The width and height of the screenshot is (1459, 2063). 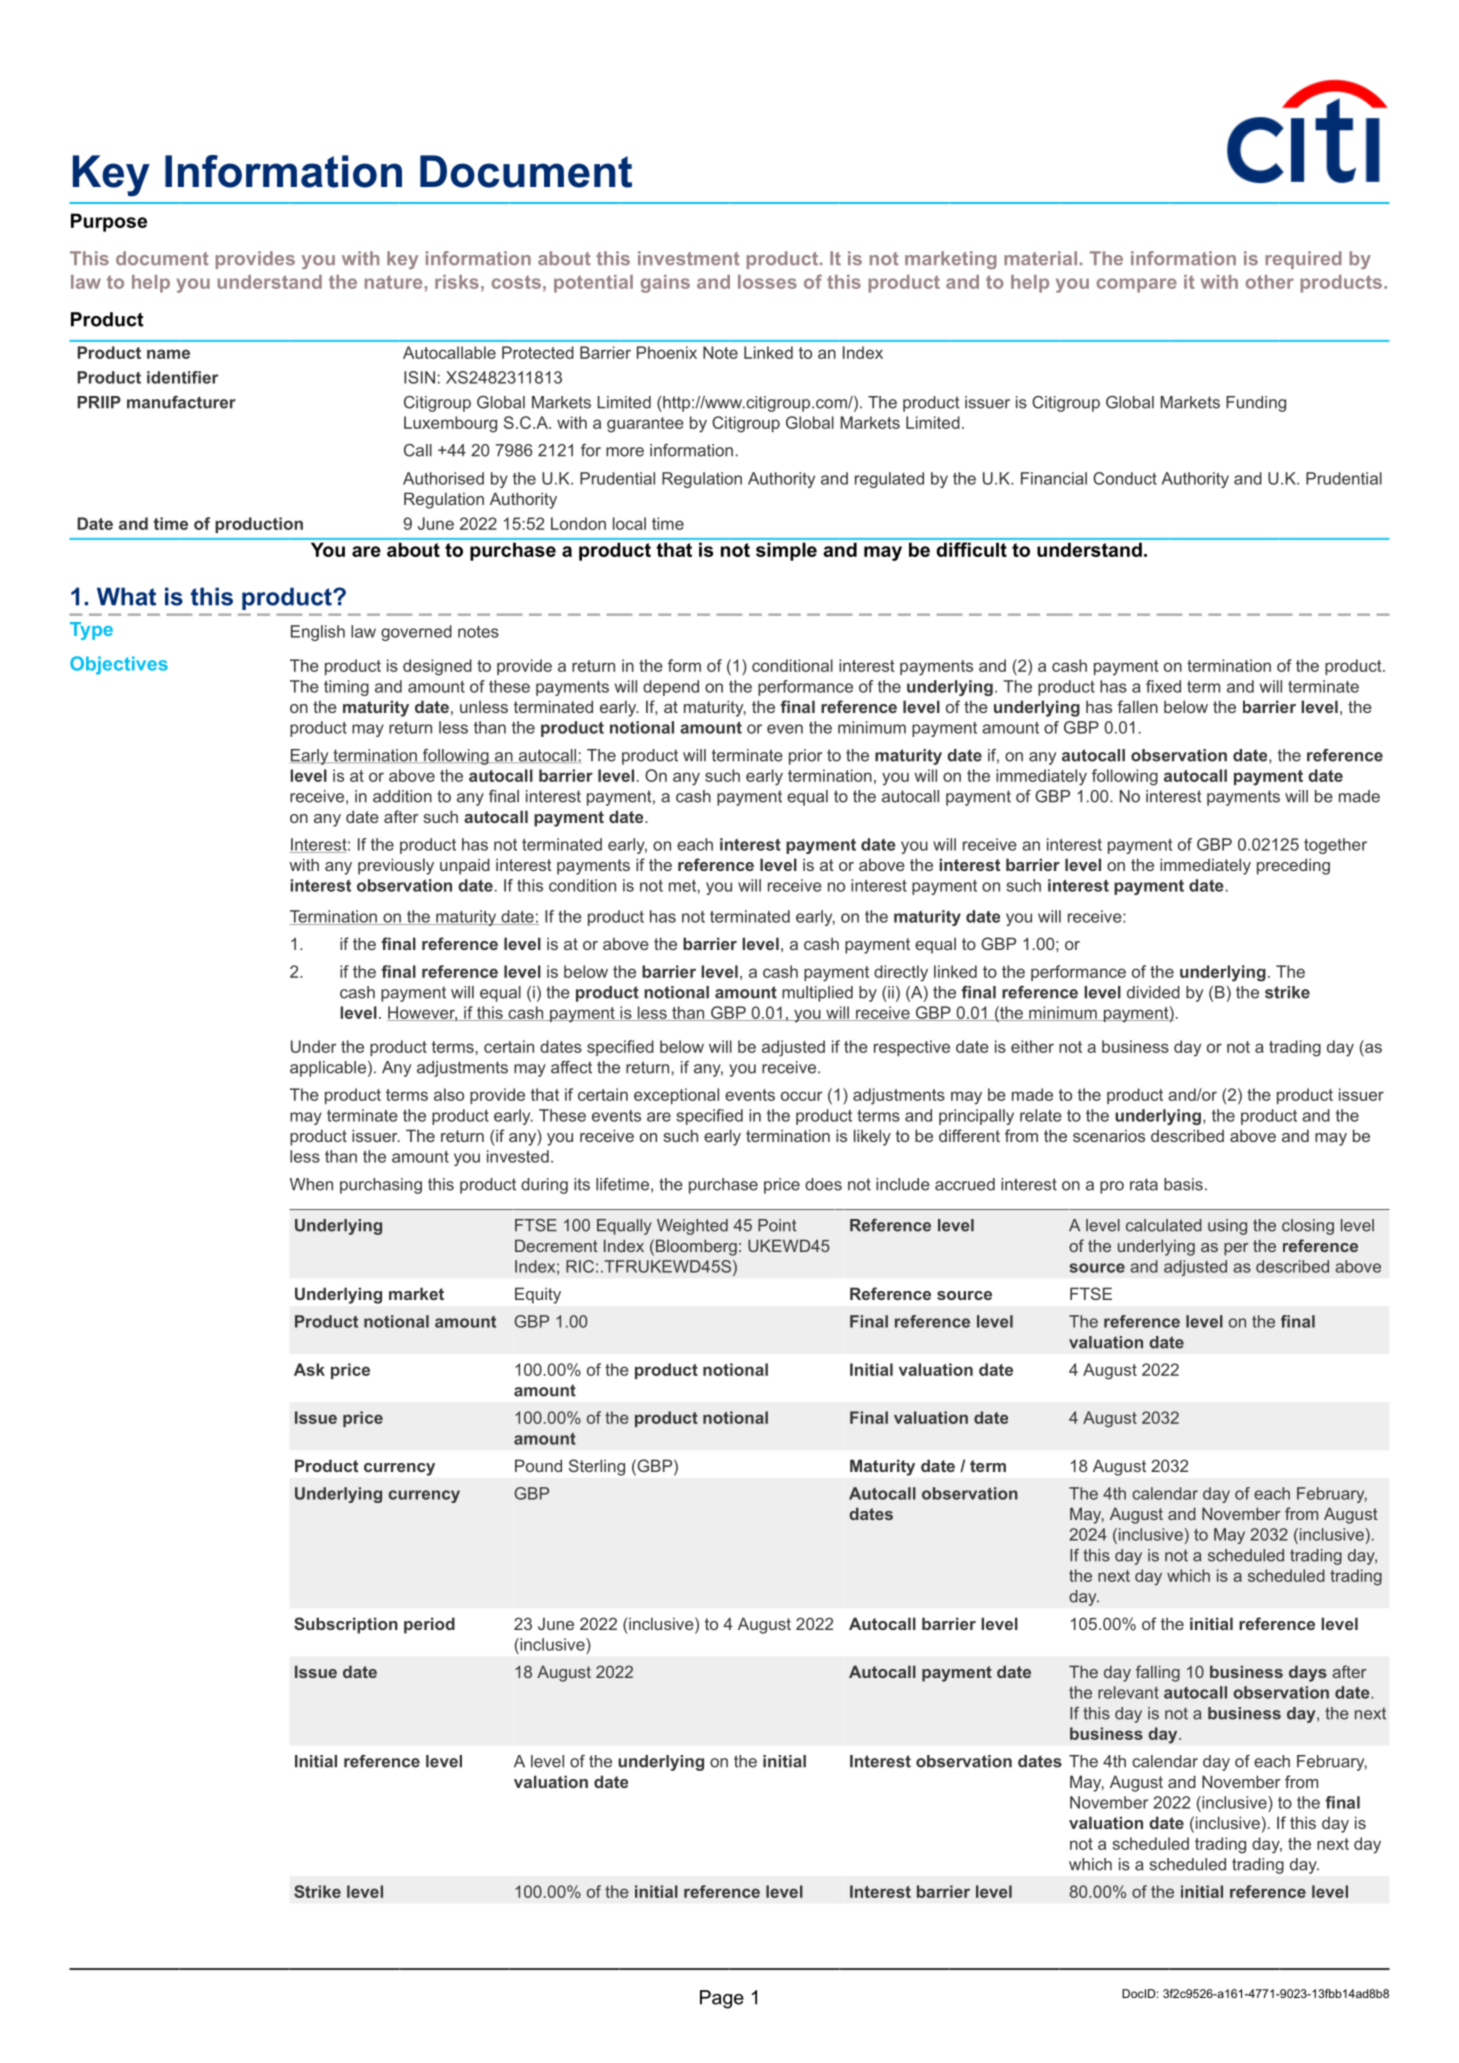 I want to click on period, so click(x=429, y=1625).
